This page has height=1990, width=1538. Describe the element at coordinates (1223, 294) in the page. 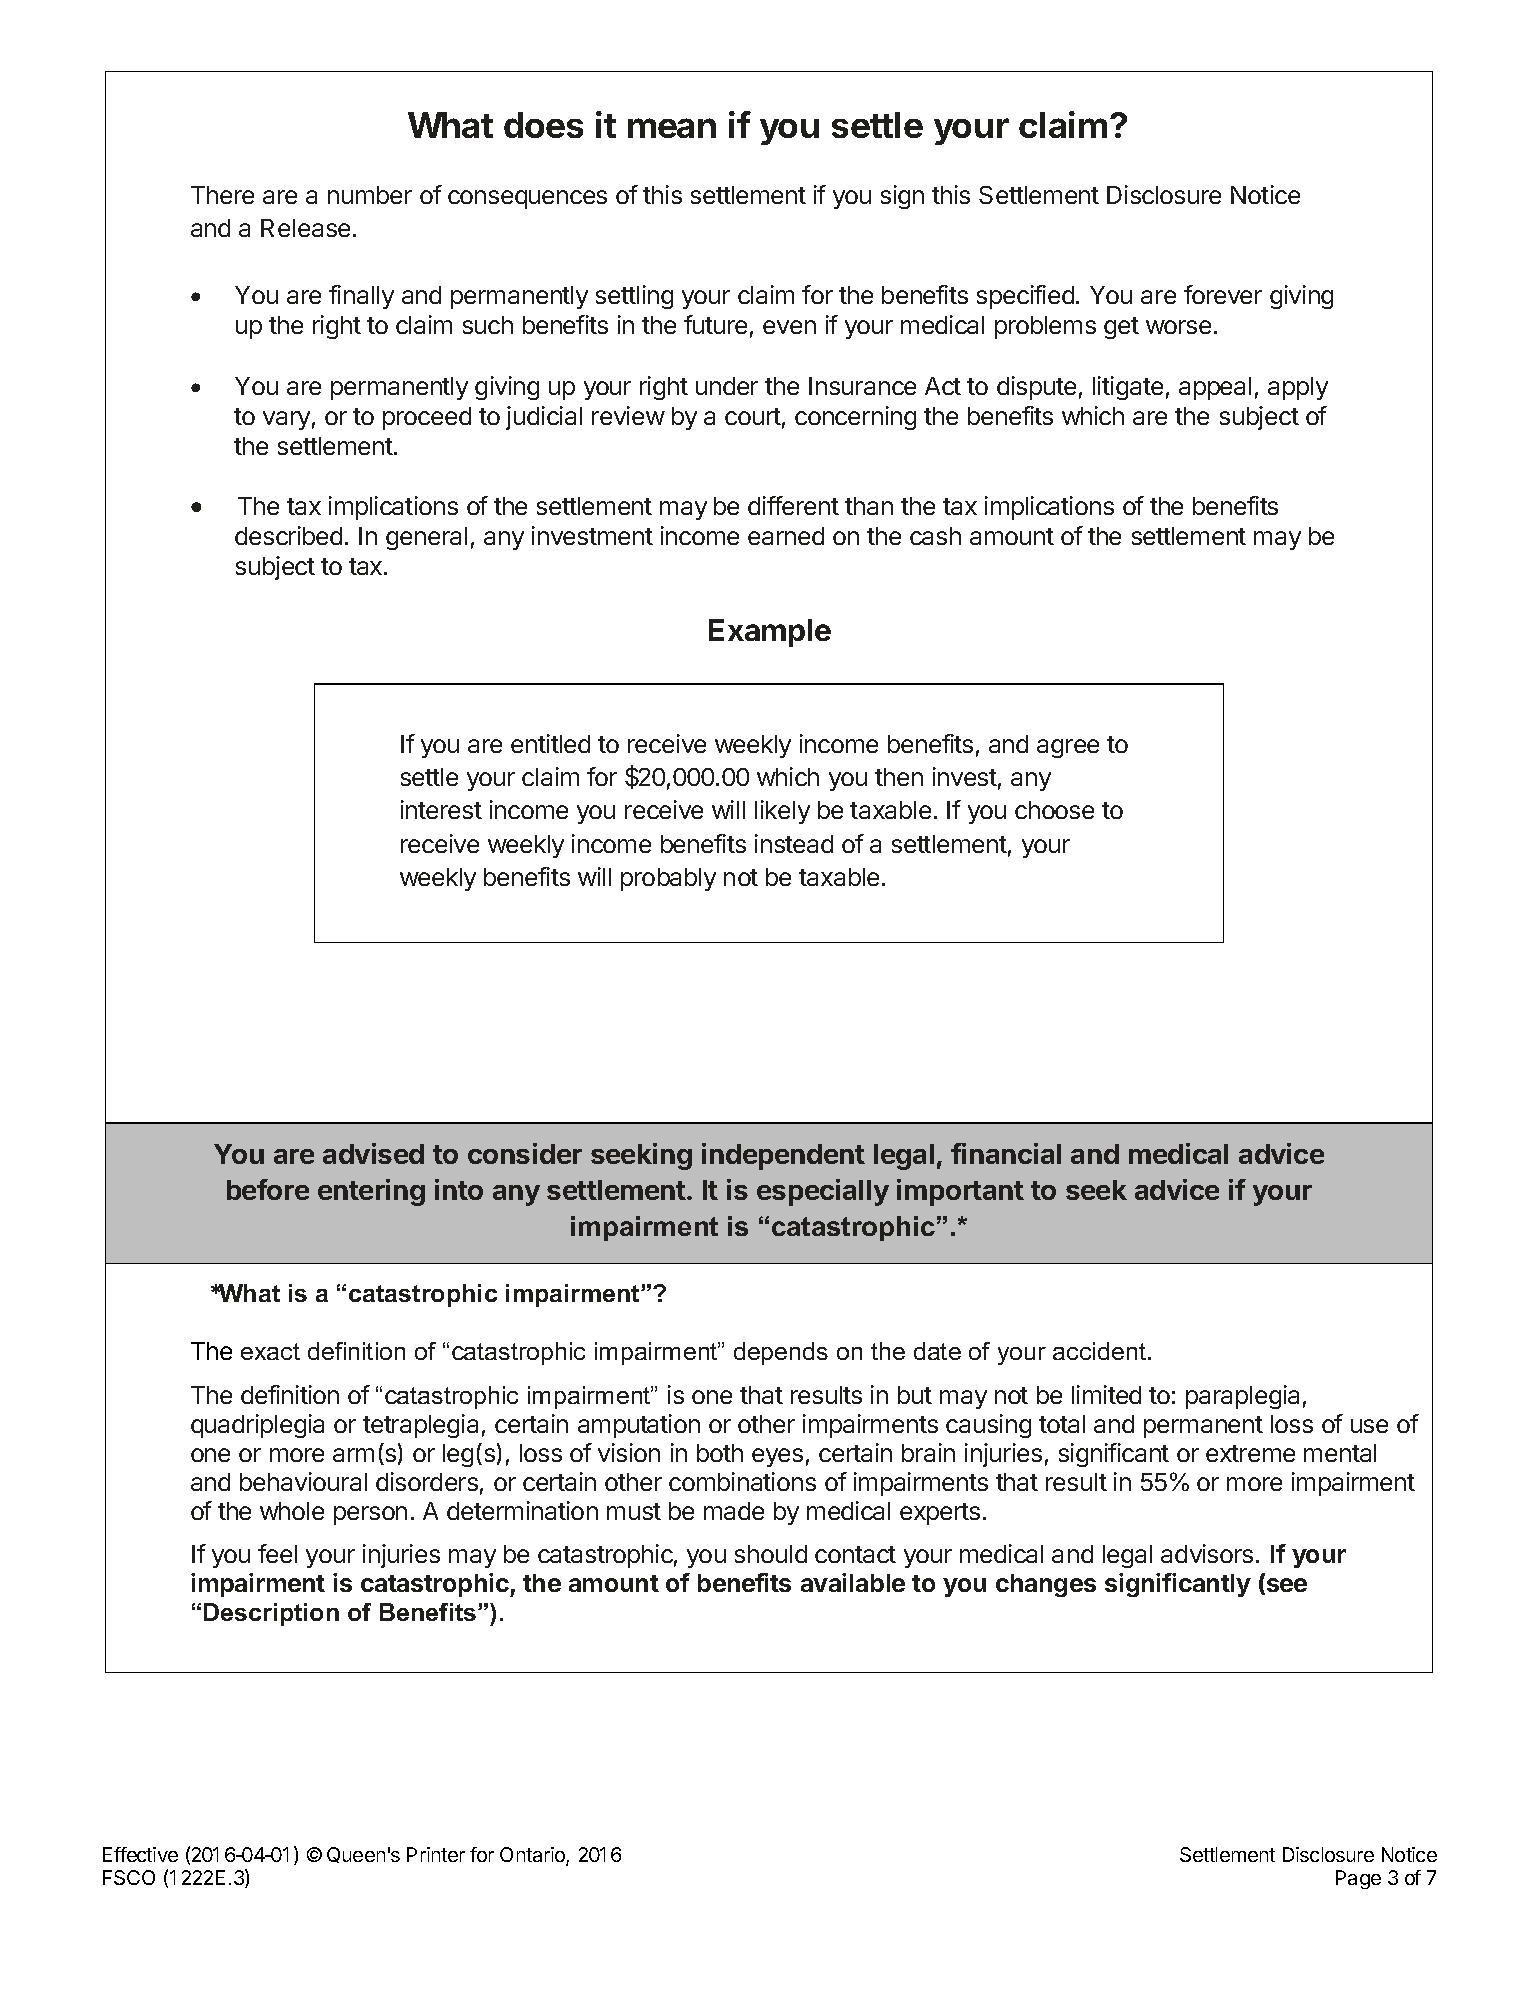

I see `forever` at that location.
